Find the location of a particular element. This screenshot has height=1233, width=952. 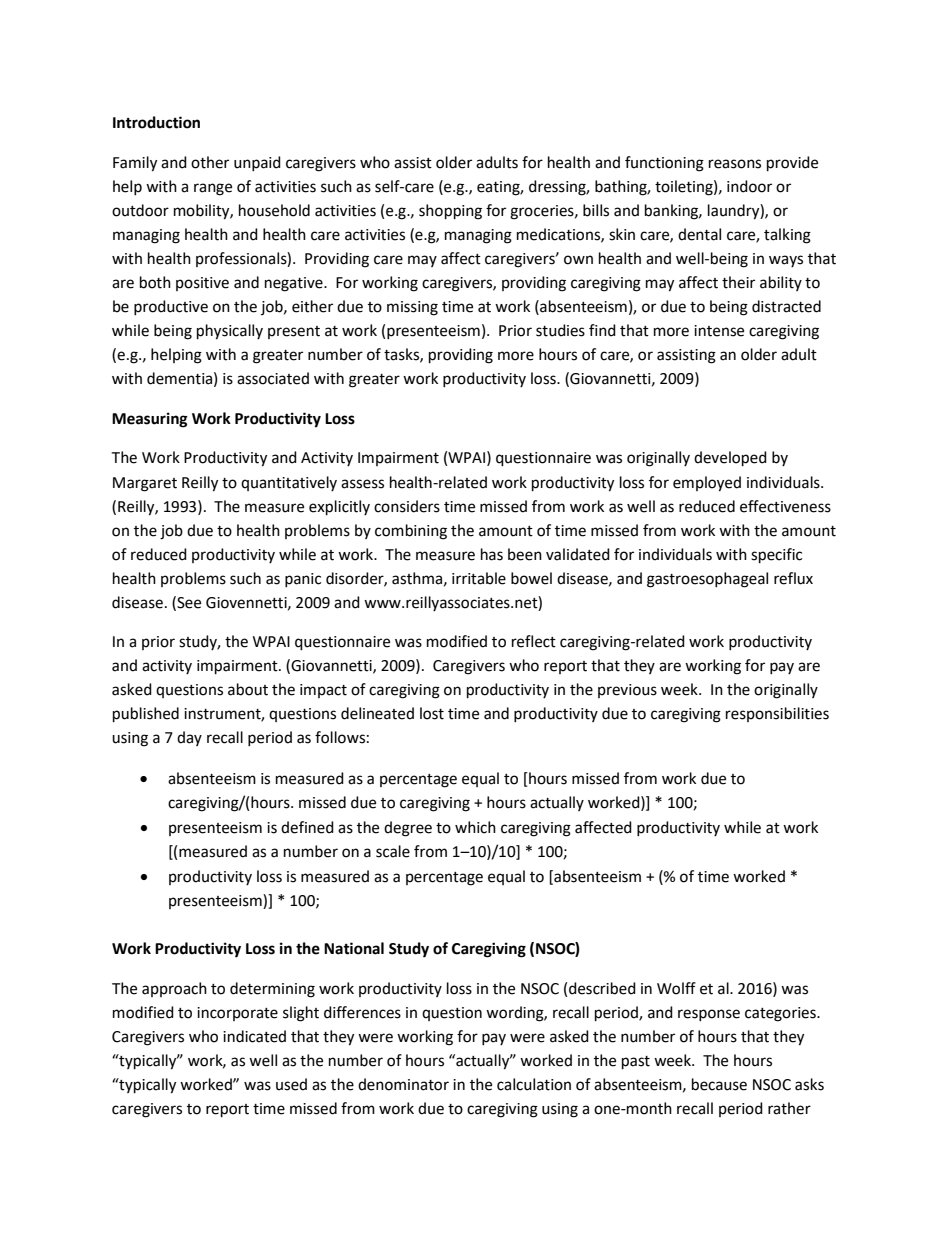

indicated is located at coordinates (254, 1036).
